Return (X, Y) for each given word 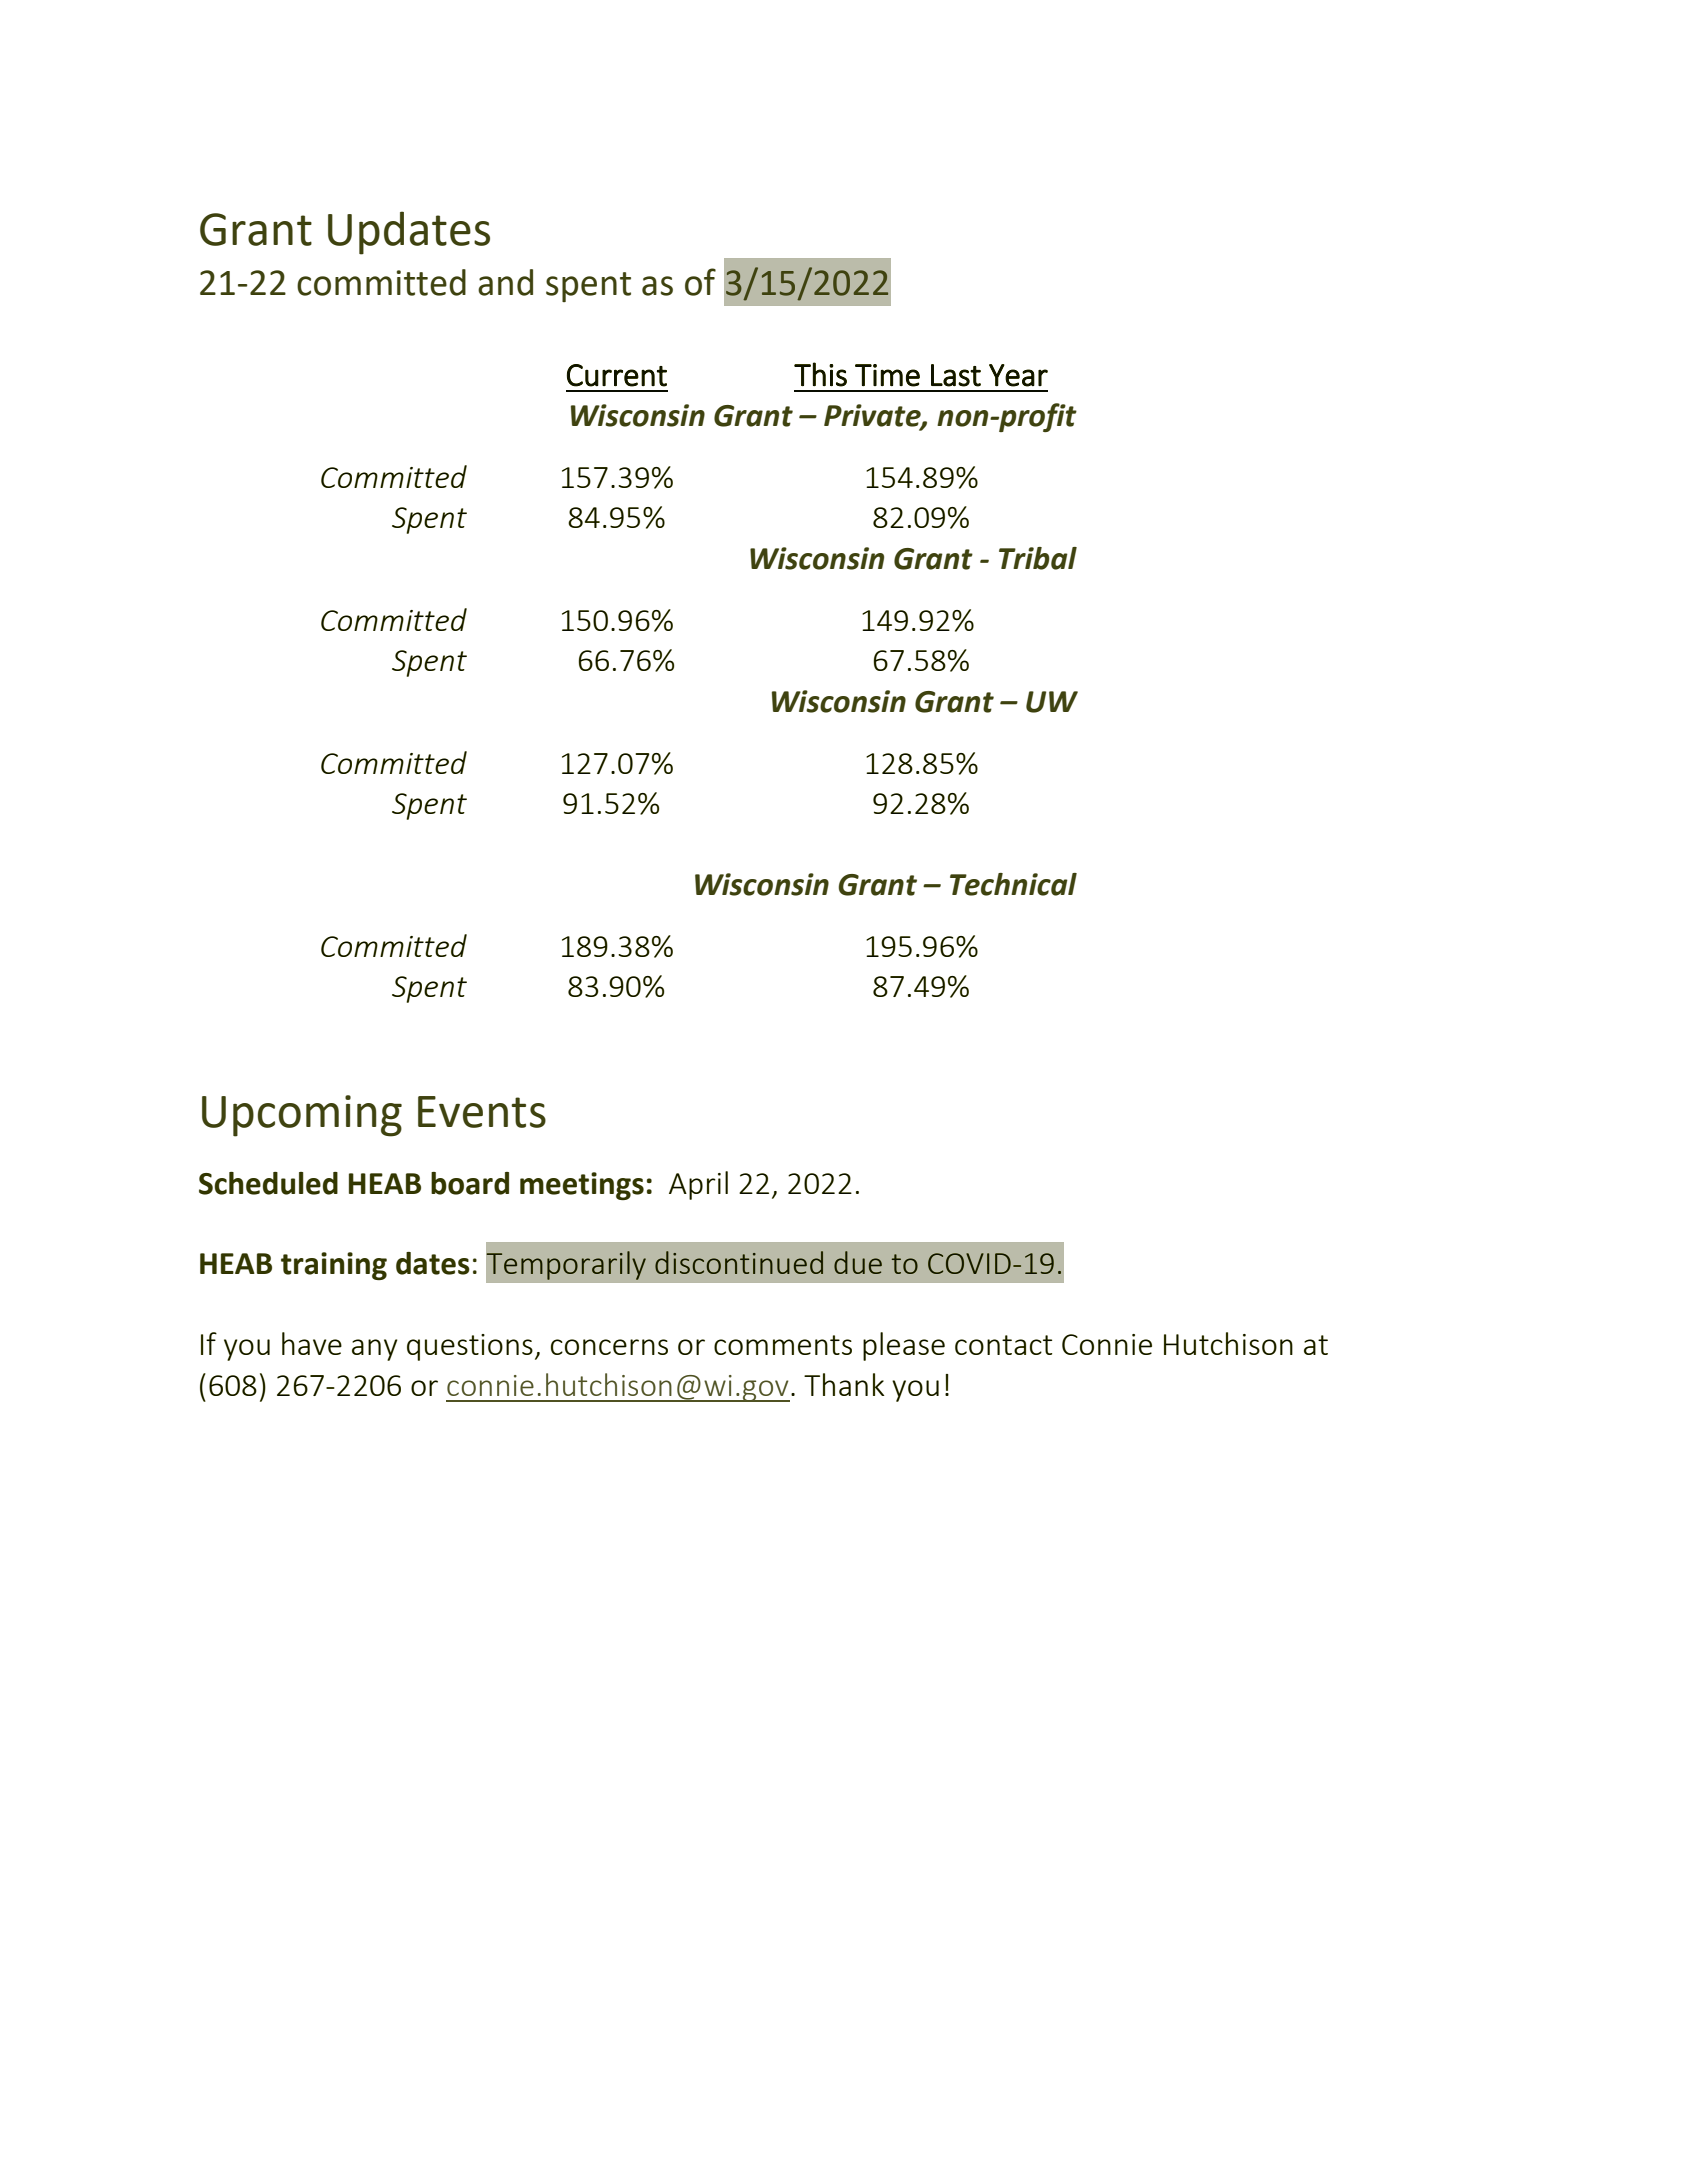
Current (617, 375)
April (698, 1185)
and (505, 282)
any (375, 1350)
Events (482, 1112)
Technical (1013, 884)
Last (956, 375)
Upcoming (302, 1116)
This (820, 374)
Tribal (1038, 558)
